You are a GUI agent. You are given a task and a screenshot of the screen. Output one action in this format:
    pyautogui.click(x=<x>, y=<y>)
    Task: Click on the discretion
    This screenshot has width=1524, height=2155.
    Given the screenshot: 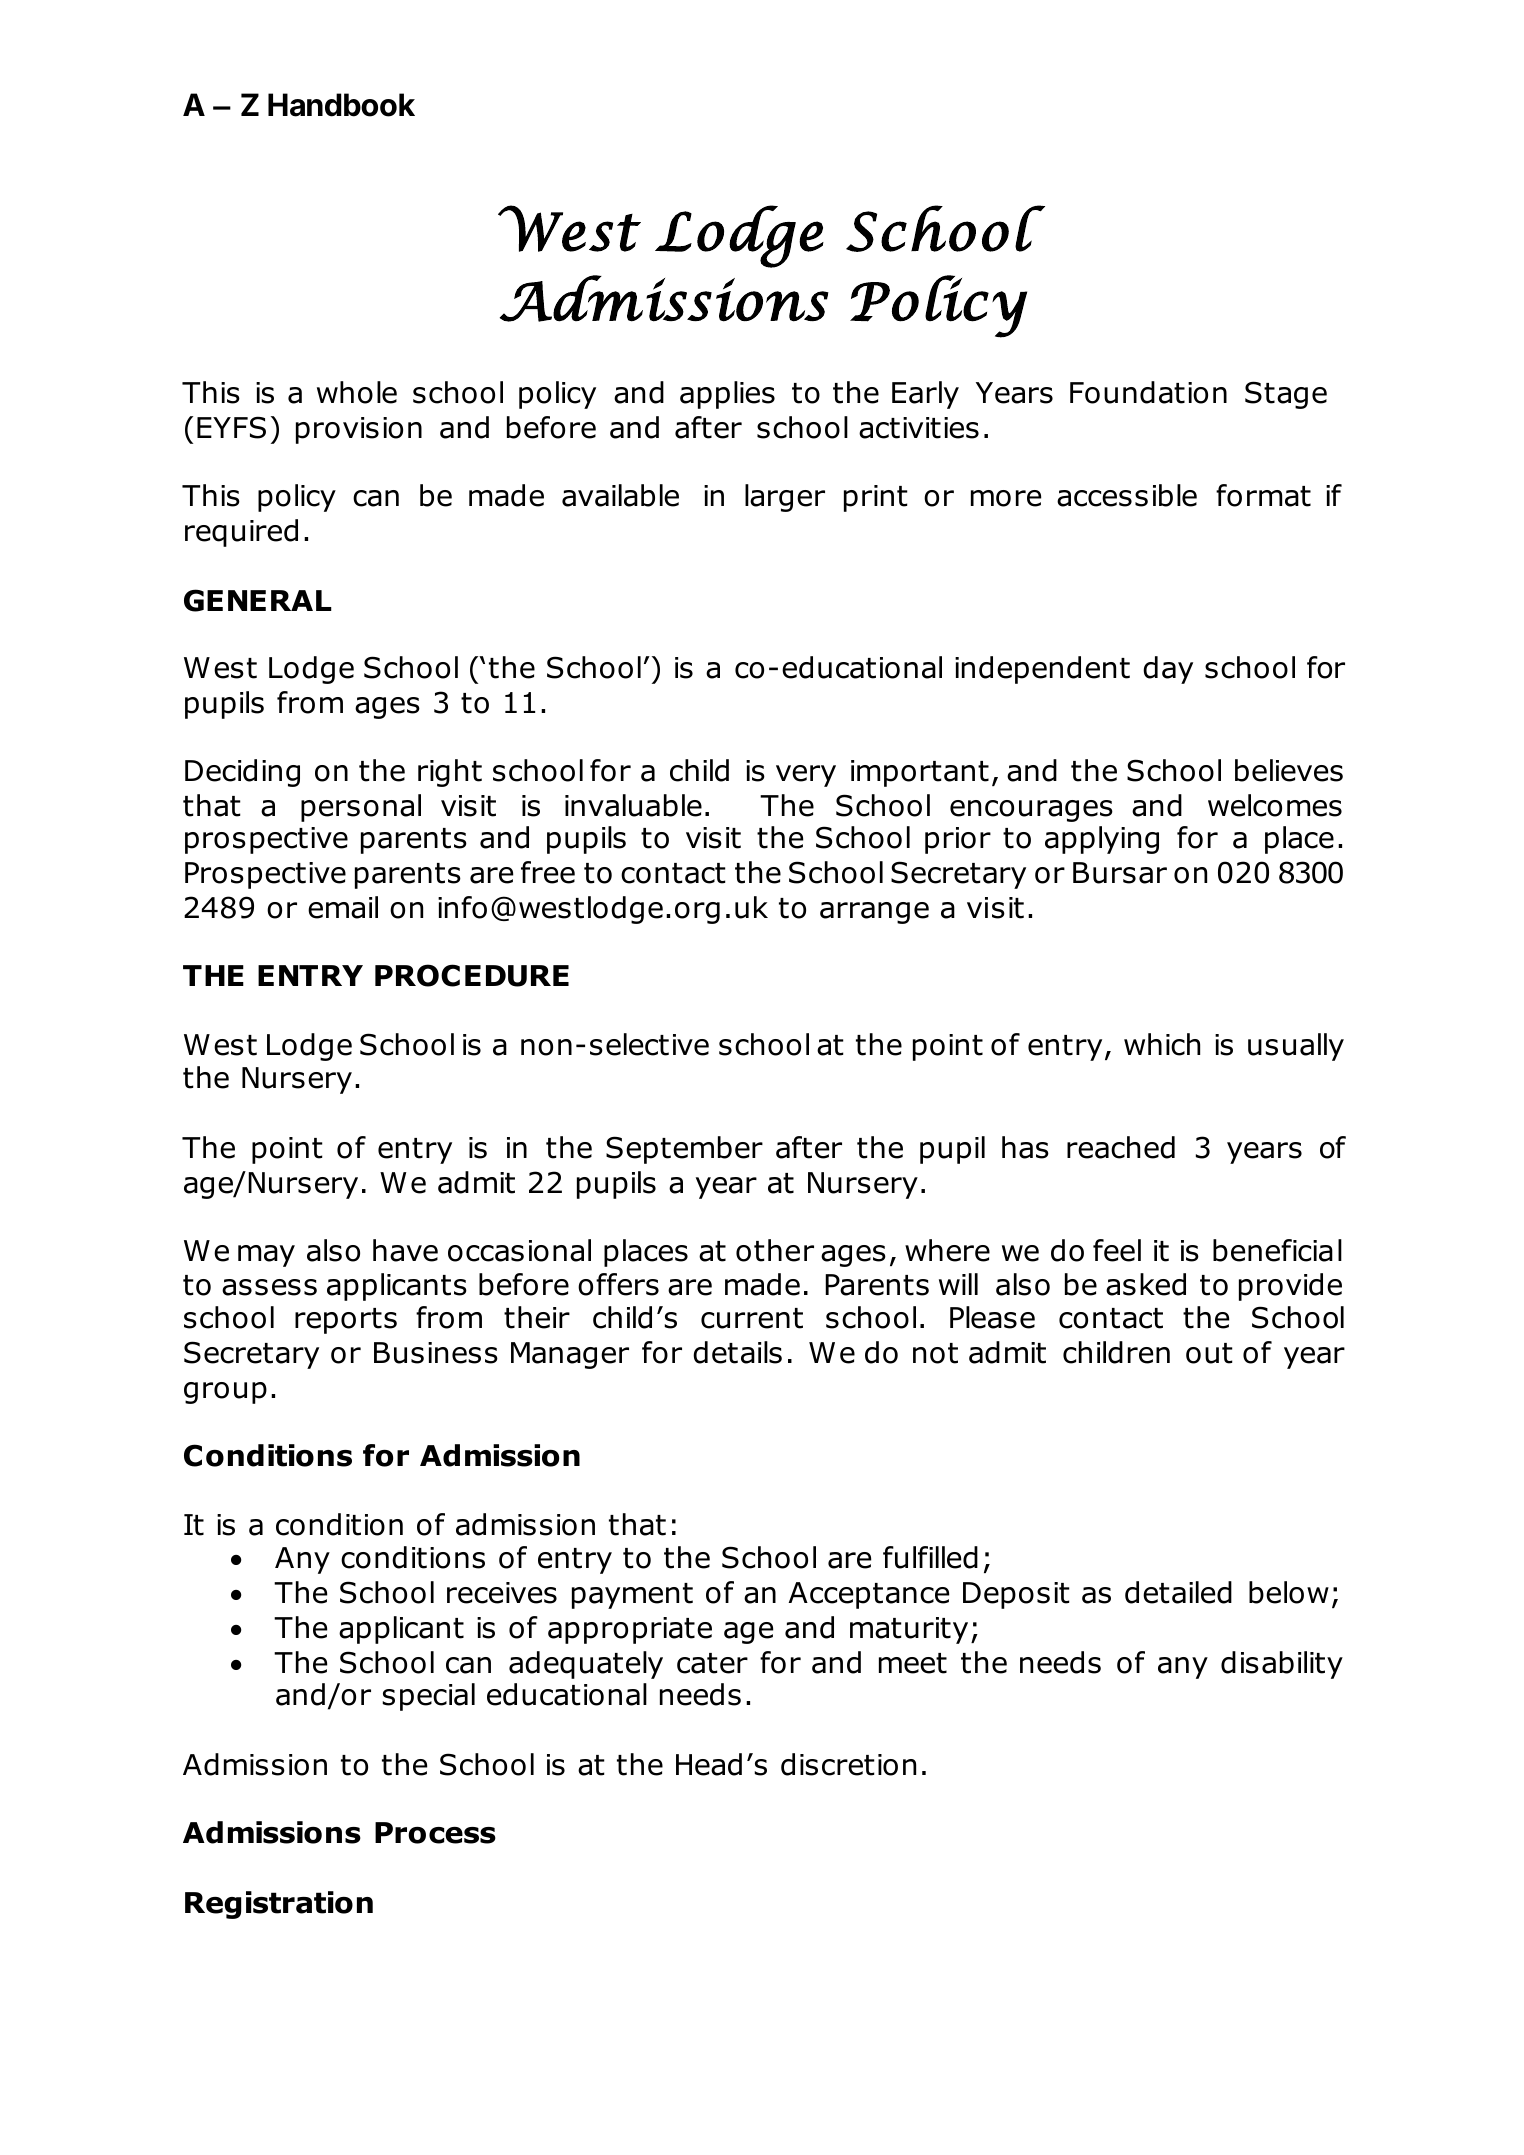 What is the action you would take?
    pyautogui.click(x=848, y=1764)
